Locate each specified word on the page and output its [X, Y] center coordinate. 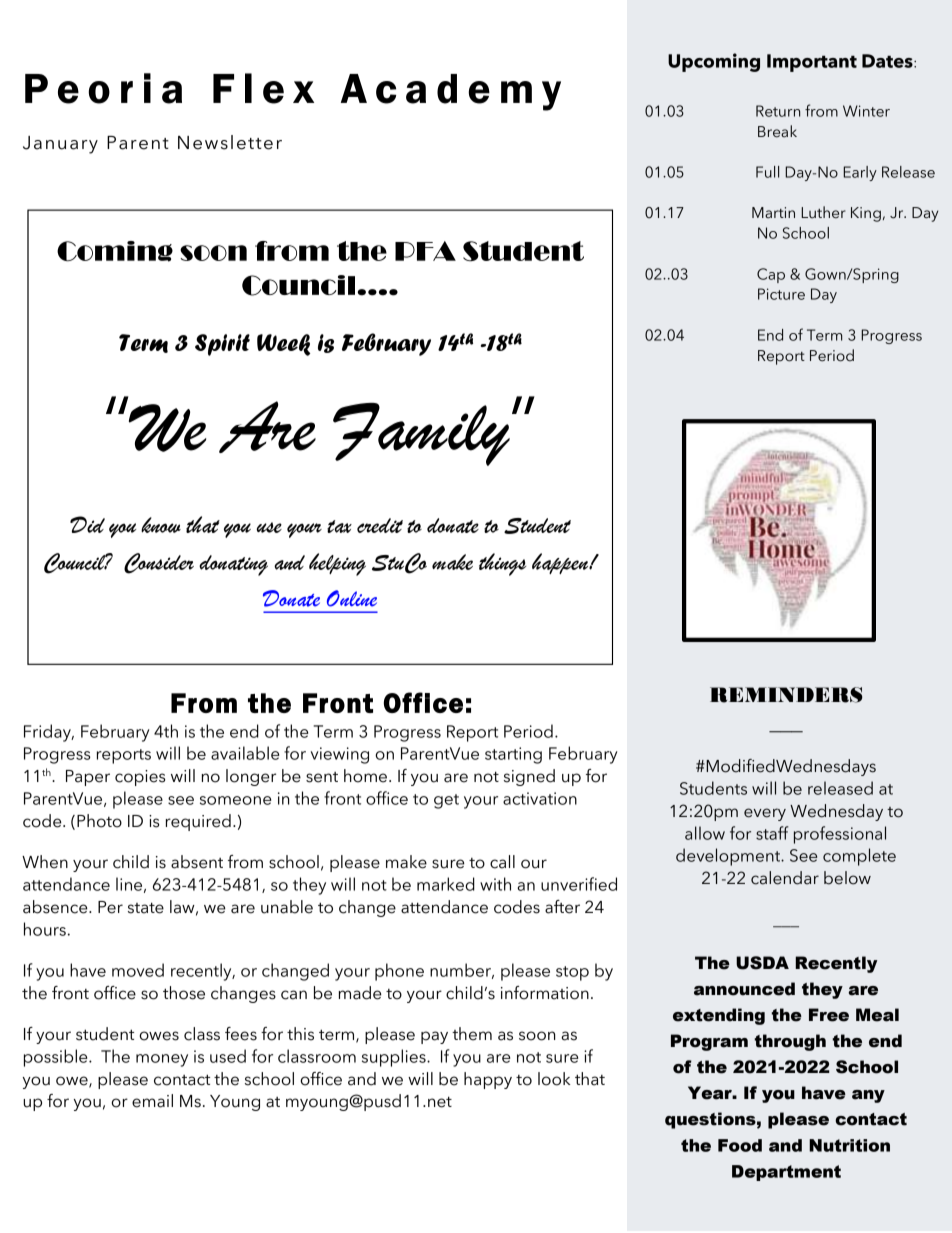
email [152, 1101]
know [161, 525]
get [446, 801]
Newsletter [230, 142]
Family [421, 434]
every [765, 814]
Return [778, 111]
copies [140, 778]
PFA [425, 251]
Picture [781, 294]
